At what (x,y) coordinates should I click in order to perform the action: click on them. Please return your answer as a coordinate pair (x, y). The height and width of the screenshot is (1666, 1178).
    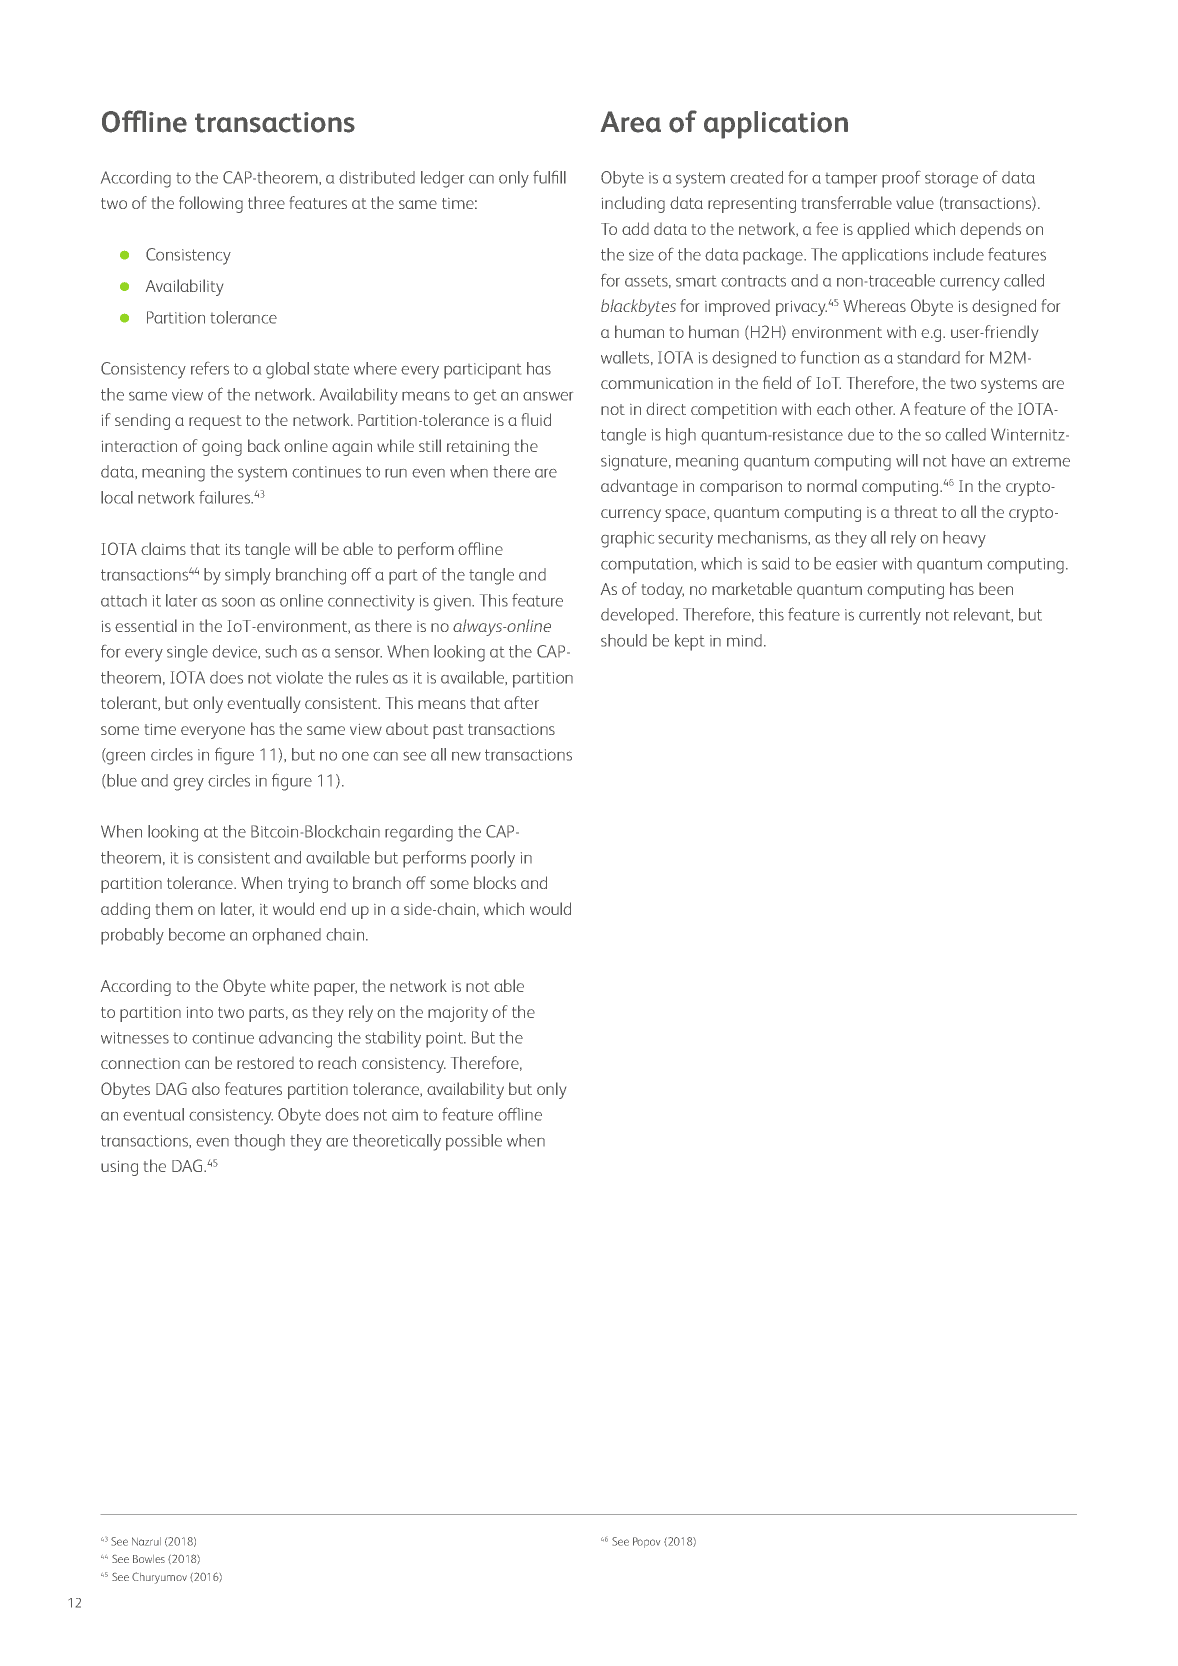
    Looking at the image, I should click on (174, 908).
